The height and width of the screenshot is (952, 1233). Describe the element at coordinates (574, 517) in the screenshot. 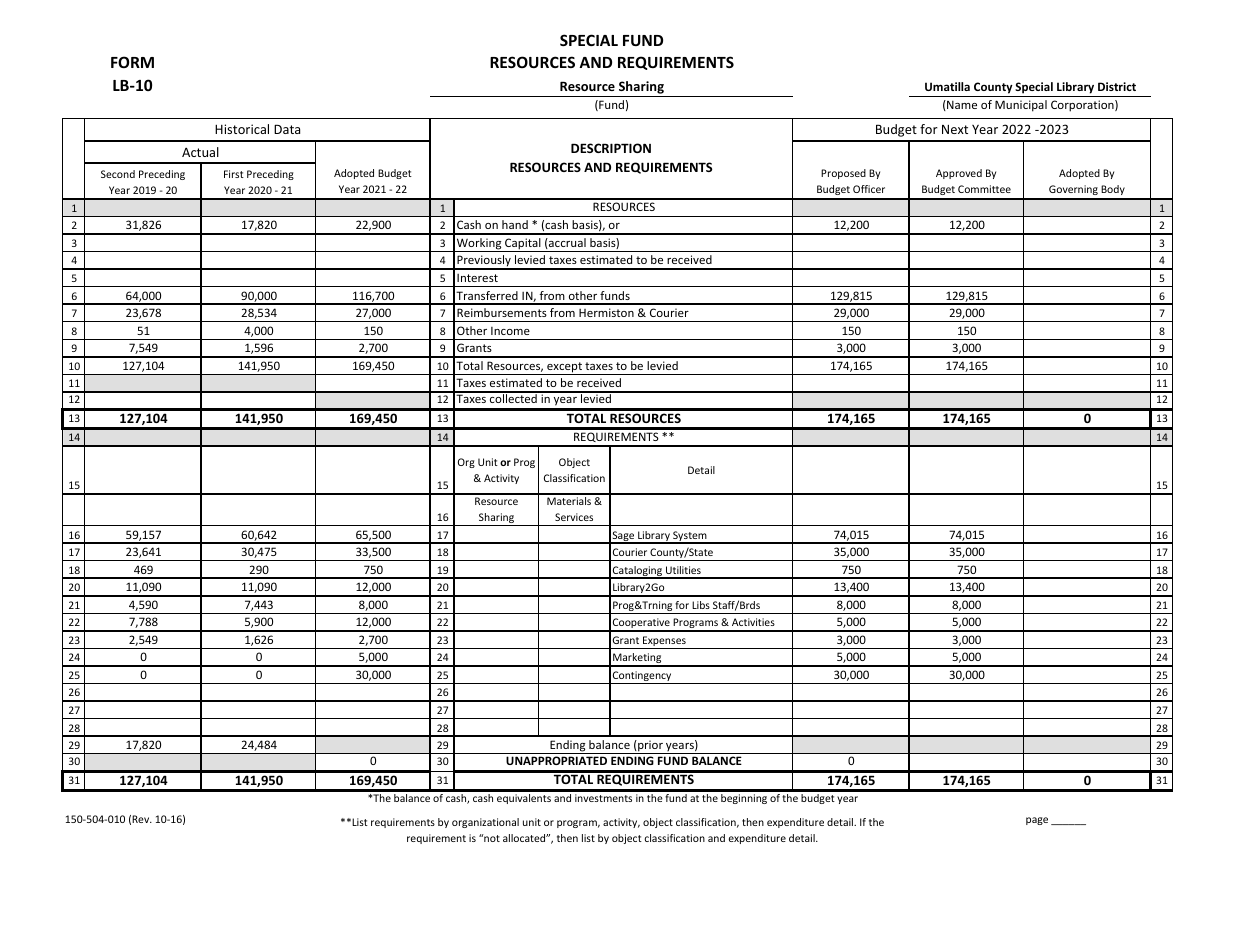

I see `Services` at that location.
